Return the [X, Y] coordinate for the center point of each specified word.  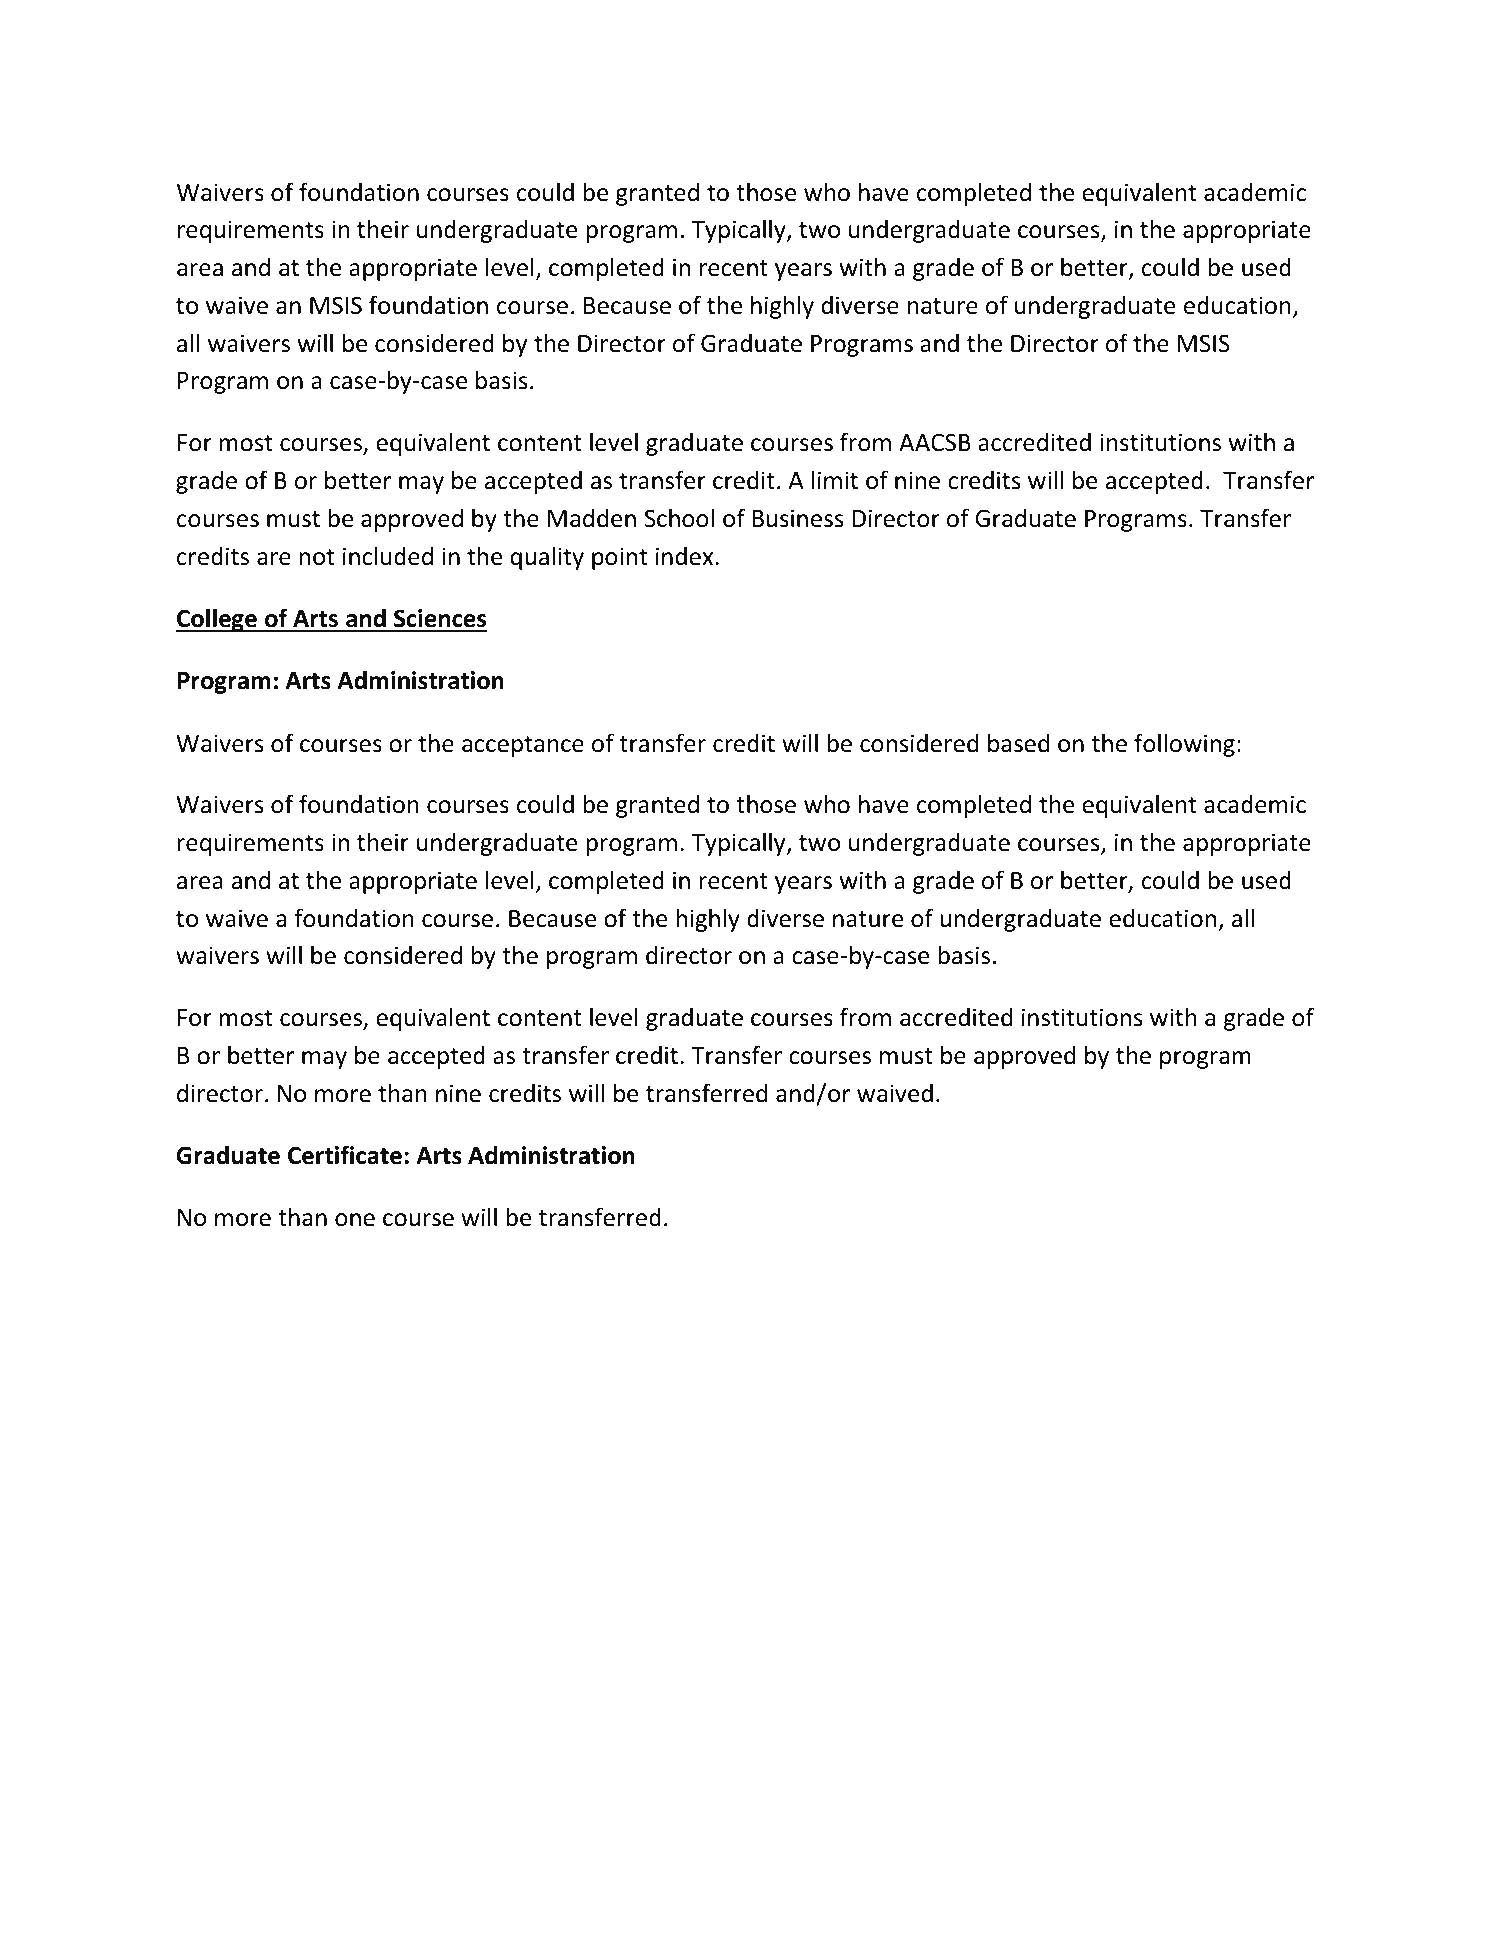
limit [835, 479]
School [679, 518]
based [1018, 743]
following [1184, 745]
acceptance [523, 746]
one [355, 1220]
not [316, 557]
